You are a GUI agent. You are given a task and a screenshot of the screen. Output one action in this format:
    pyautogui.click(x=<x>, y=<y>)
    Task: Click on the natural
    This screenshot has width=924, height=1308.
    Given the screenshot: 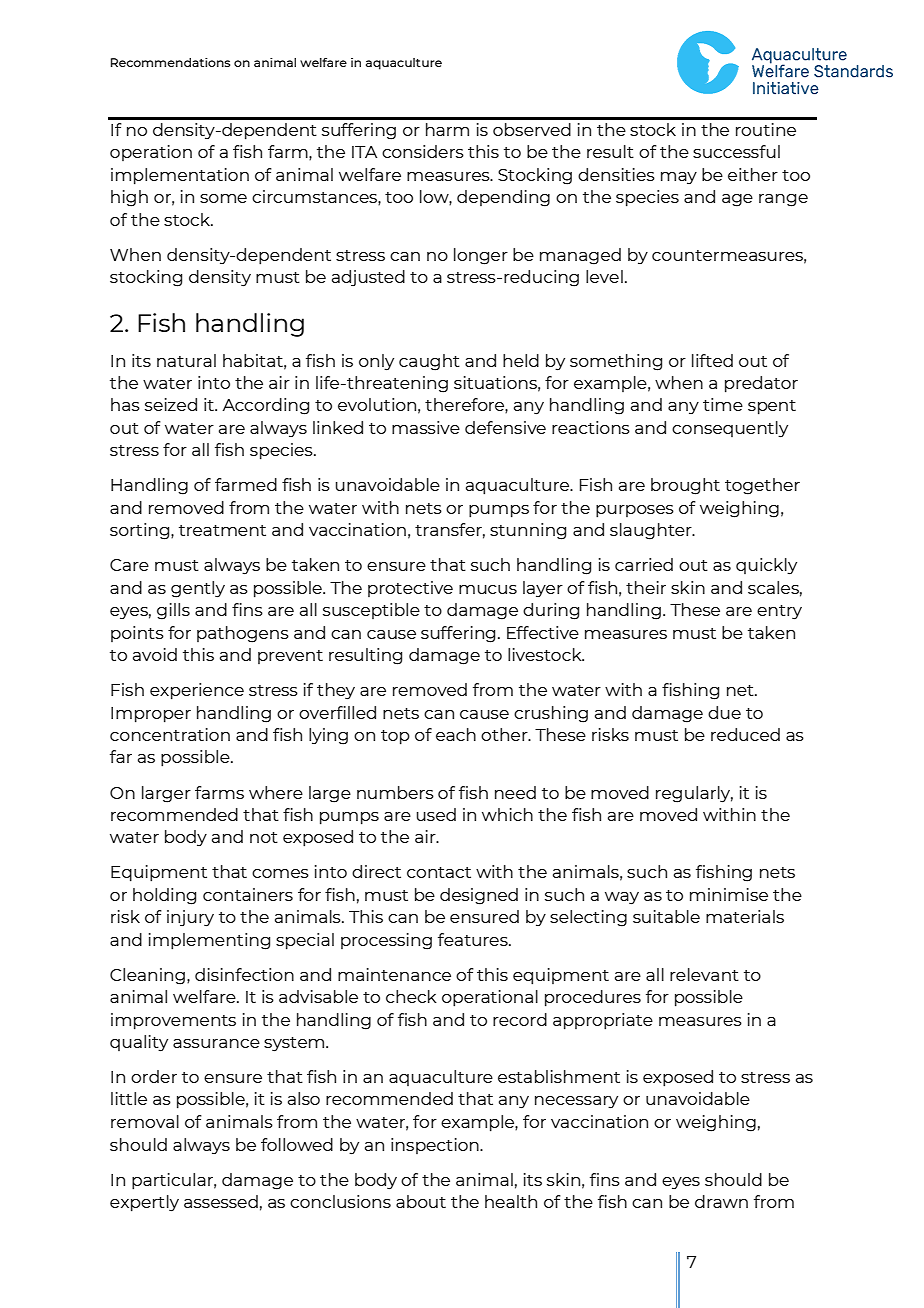 What is the action you would take?
    pyautogui.click(x=186, y=360)
